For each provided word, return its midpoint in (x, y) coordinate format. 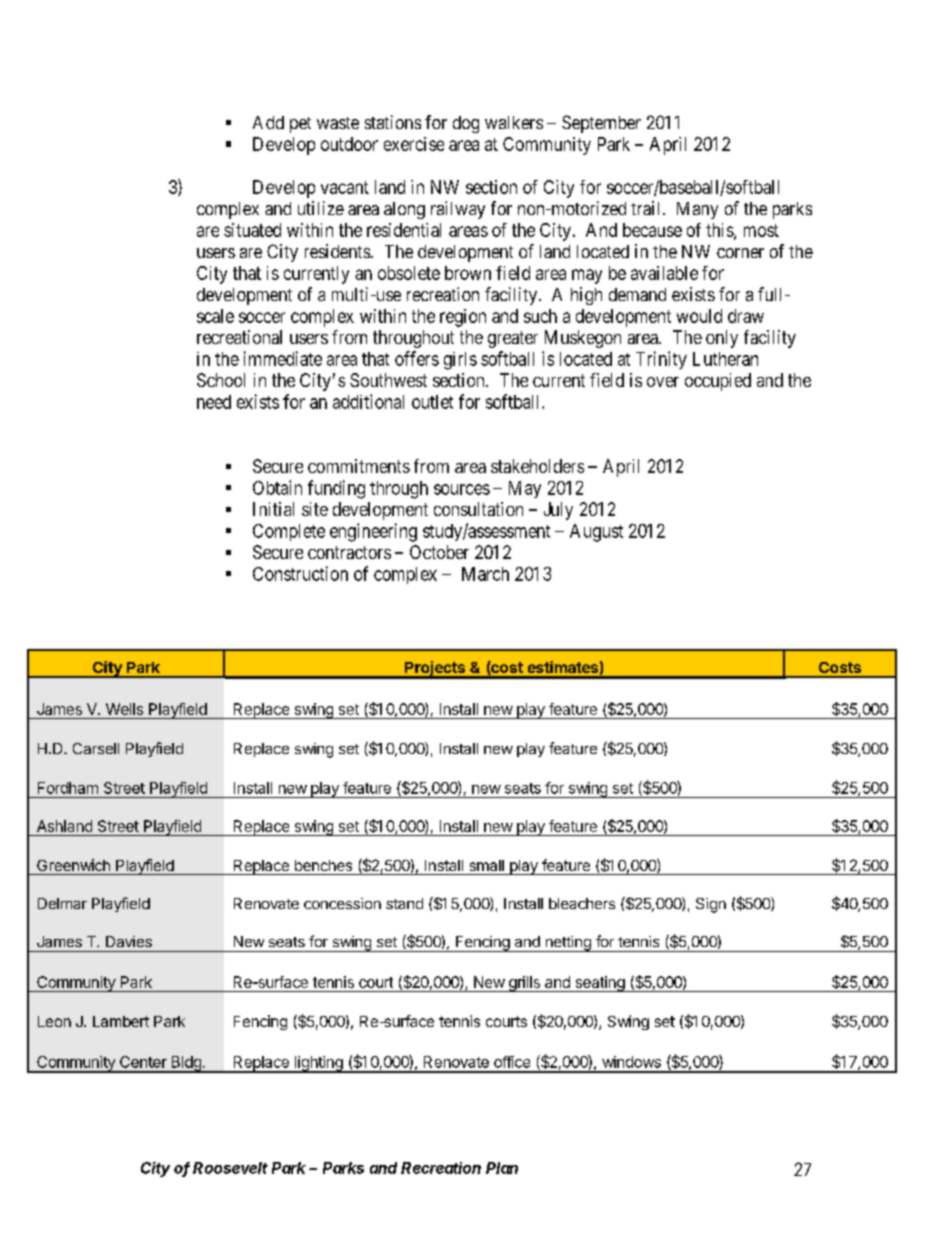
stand (404, 903)
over (663, 382)
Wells (124, 709)
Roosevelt (230, 1168)
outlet (432, 402)
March (485, 574)
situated (252, 230)
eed (218, 402)
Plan (502, 1168)
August (596, 533)
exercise (414, 144)
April (668, 146)
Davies (129, 941)
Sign (711, 905)
